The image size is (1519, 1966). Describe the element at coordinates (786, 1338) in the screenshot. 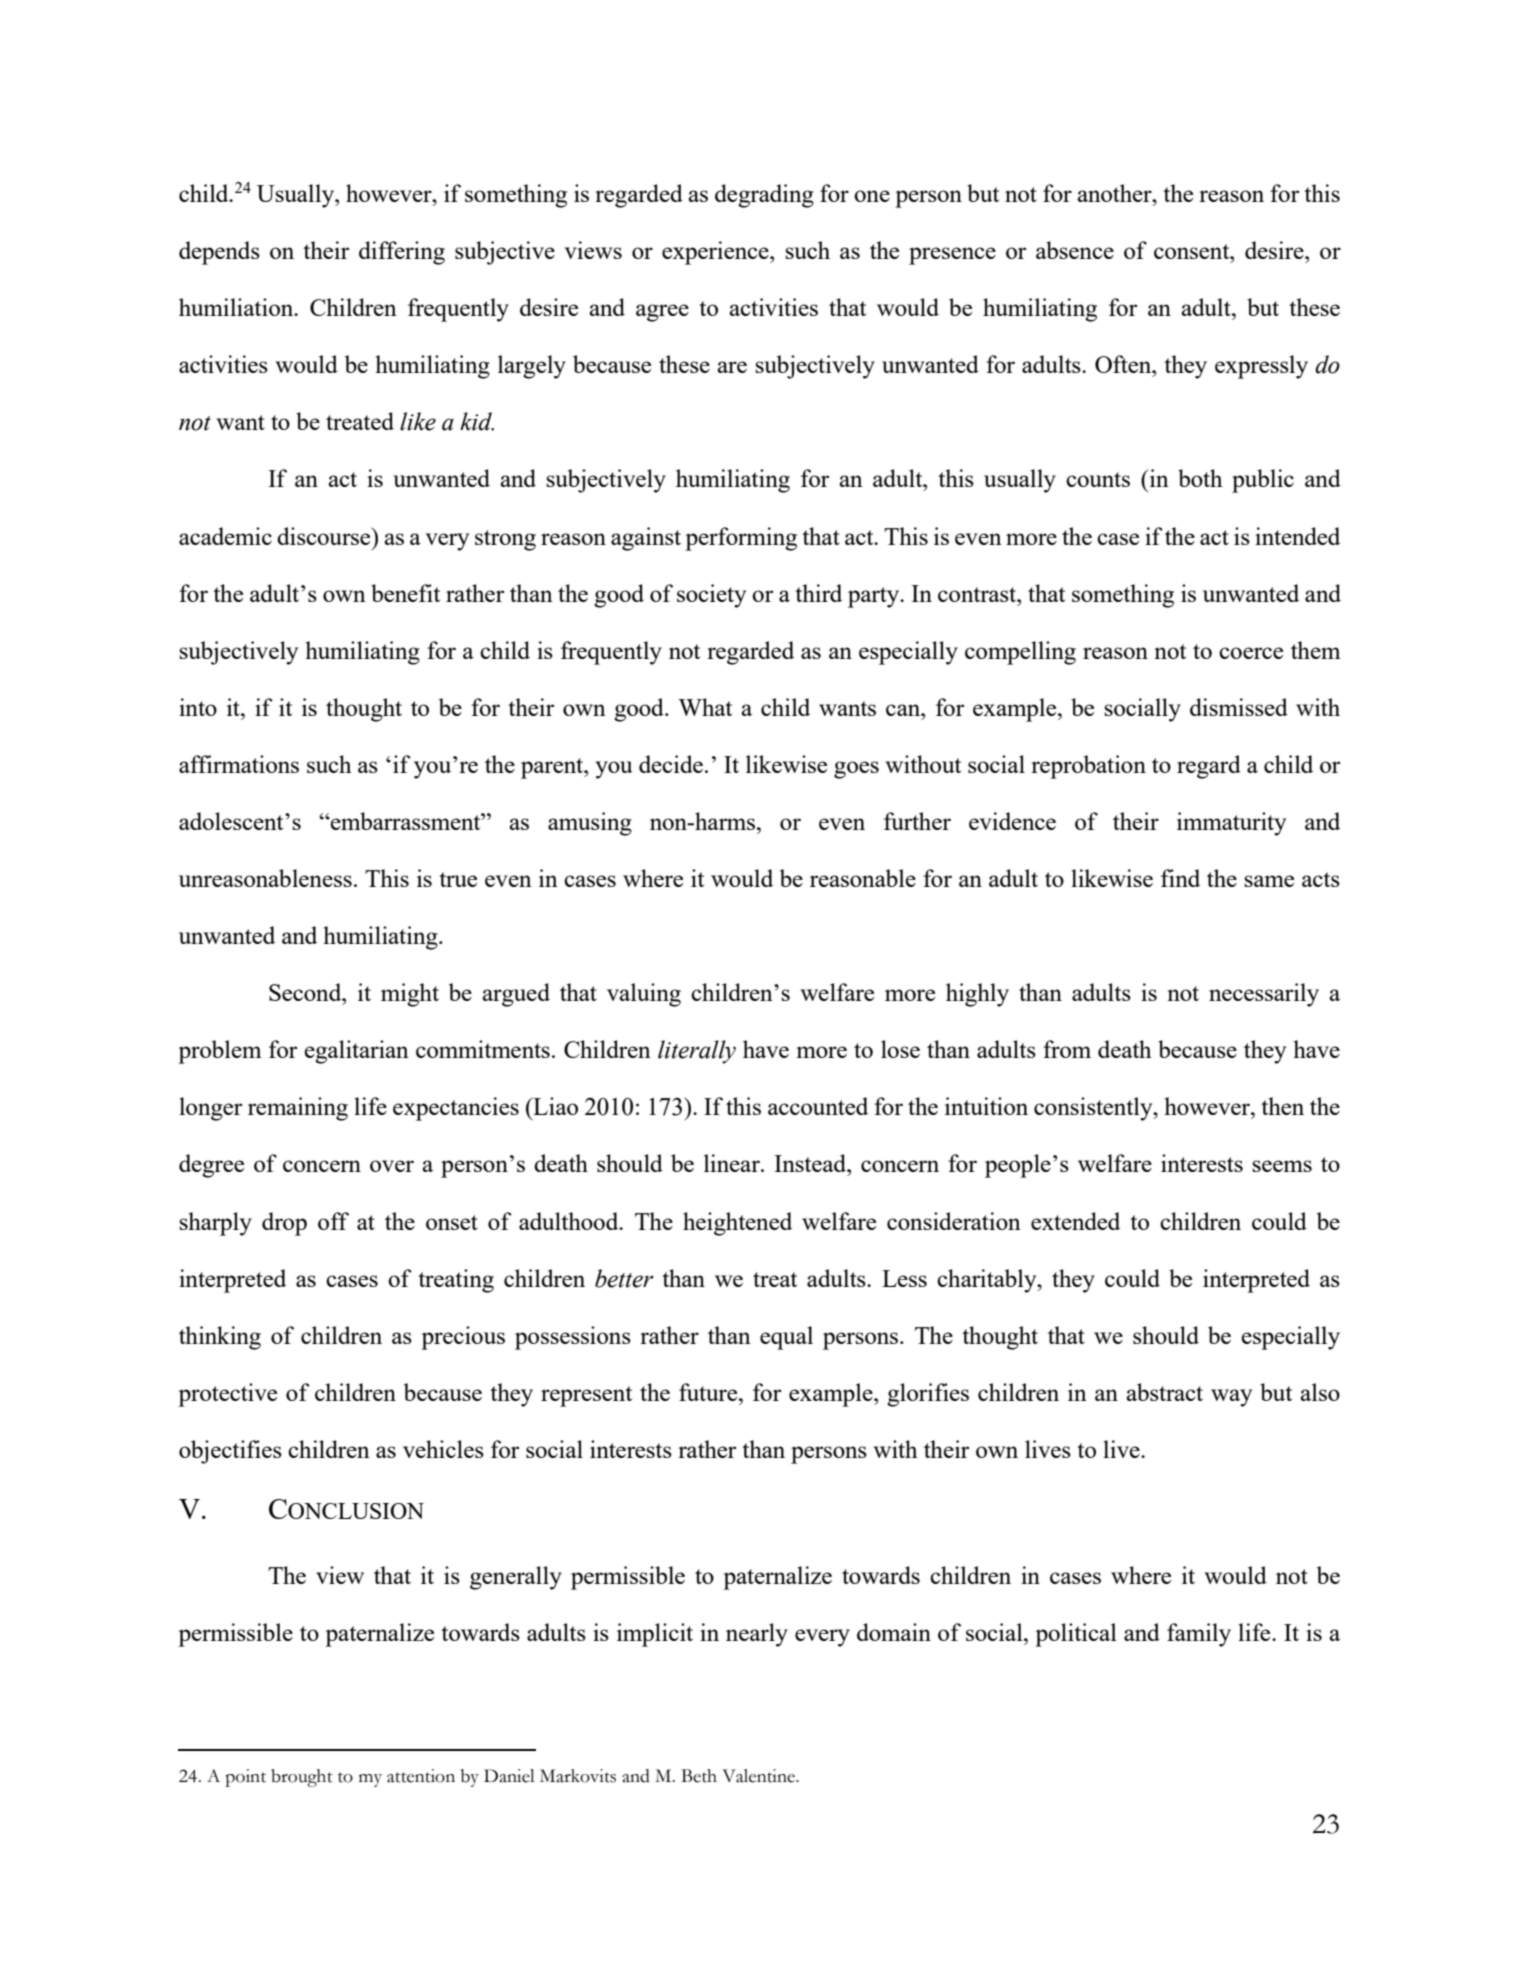

I see `equal` at that location.
